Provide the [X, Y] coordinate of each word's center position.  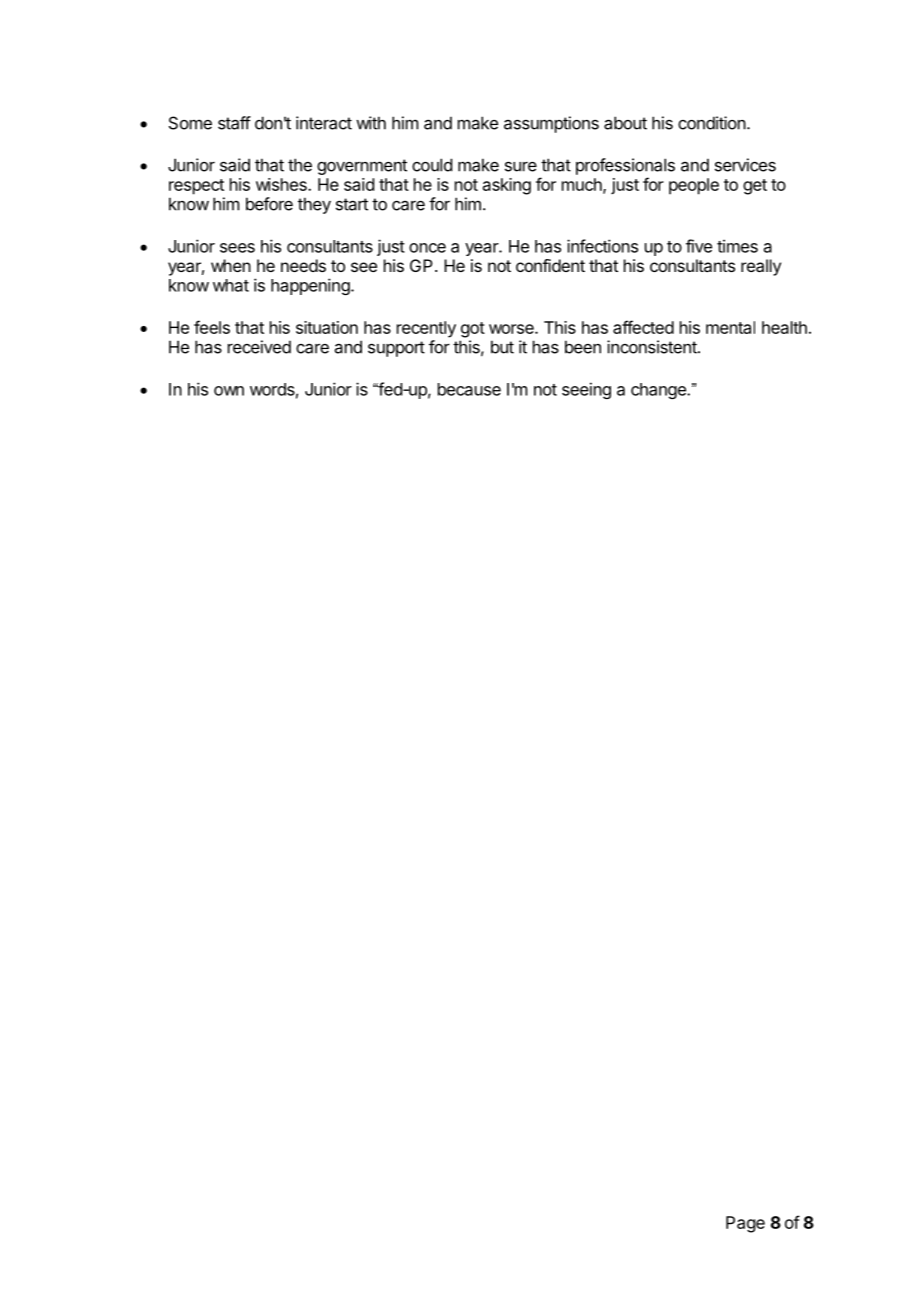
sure [521, 166]
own [229, 391]
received [259, 347]
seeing [586, 390]
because [469, 389]
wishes [282, 184]
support [396, 349]
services [745, 165]
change [659, 391]
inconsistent [653, 347]
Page [745, 1224]
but [502, 347]
